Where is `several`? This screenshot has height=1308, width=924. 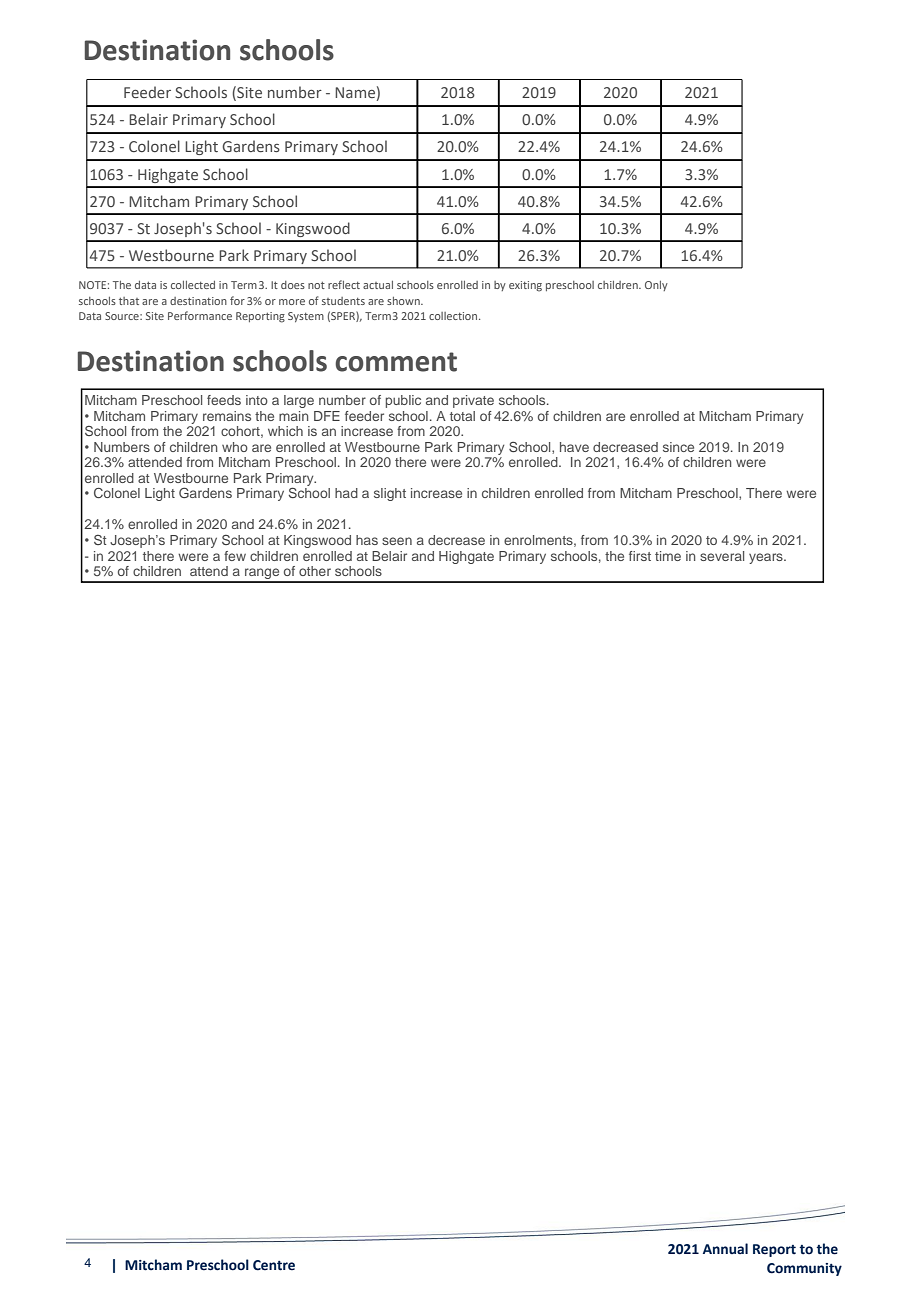
several is located at coordinates (722, 556).
